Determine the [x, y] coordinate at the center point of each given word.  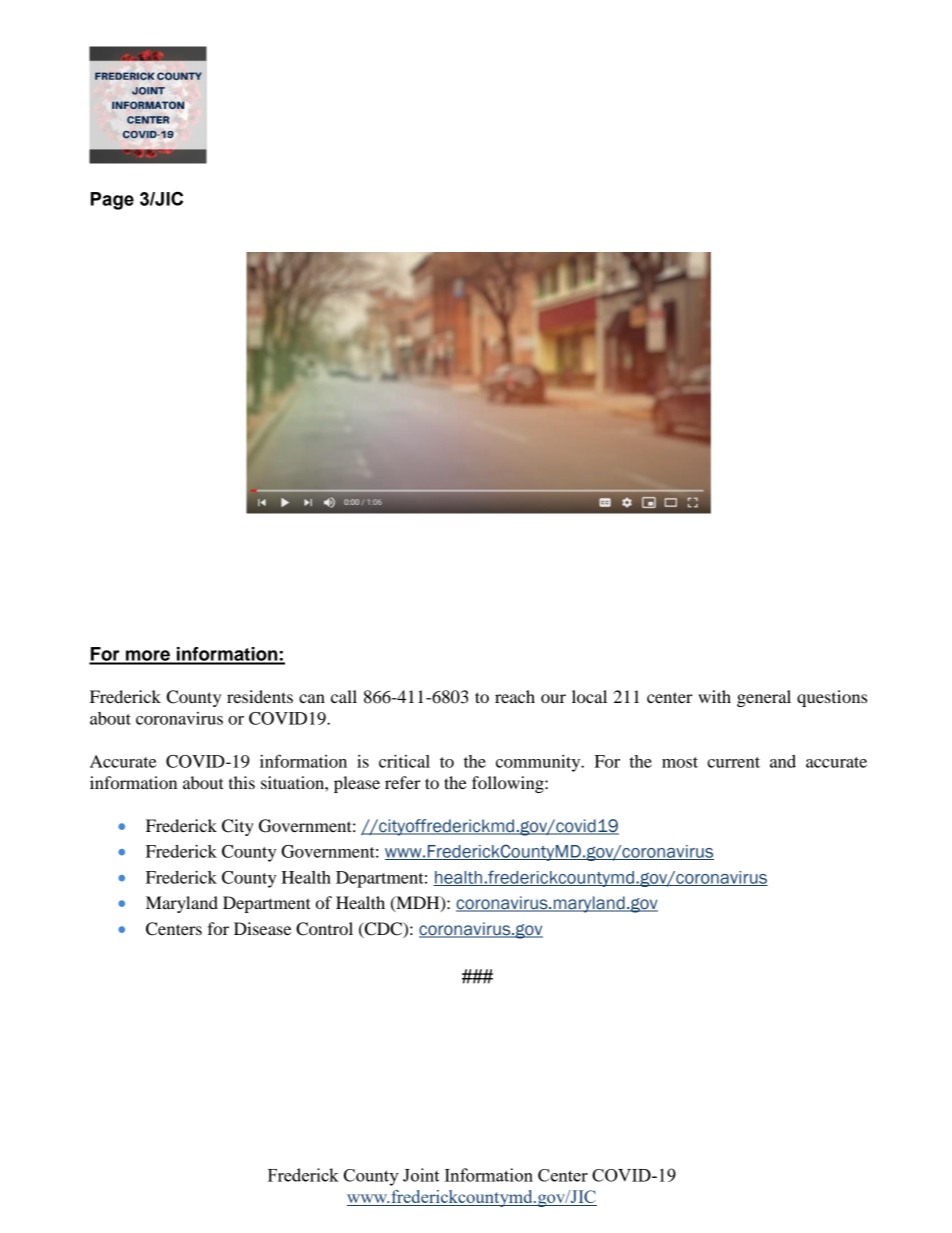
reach [515, 696]
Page [112, 201]
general [764, 698]
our [553, 698]
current [733, 762]
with [714, 696]
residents [260, 696]
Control [324, 929]
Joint [421, 1175]
